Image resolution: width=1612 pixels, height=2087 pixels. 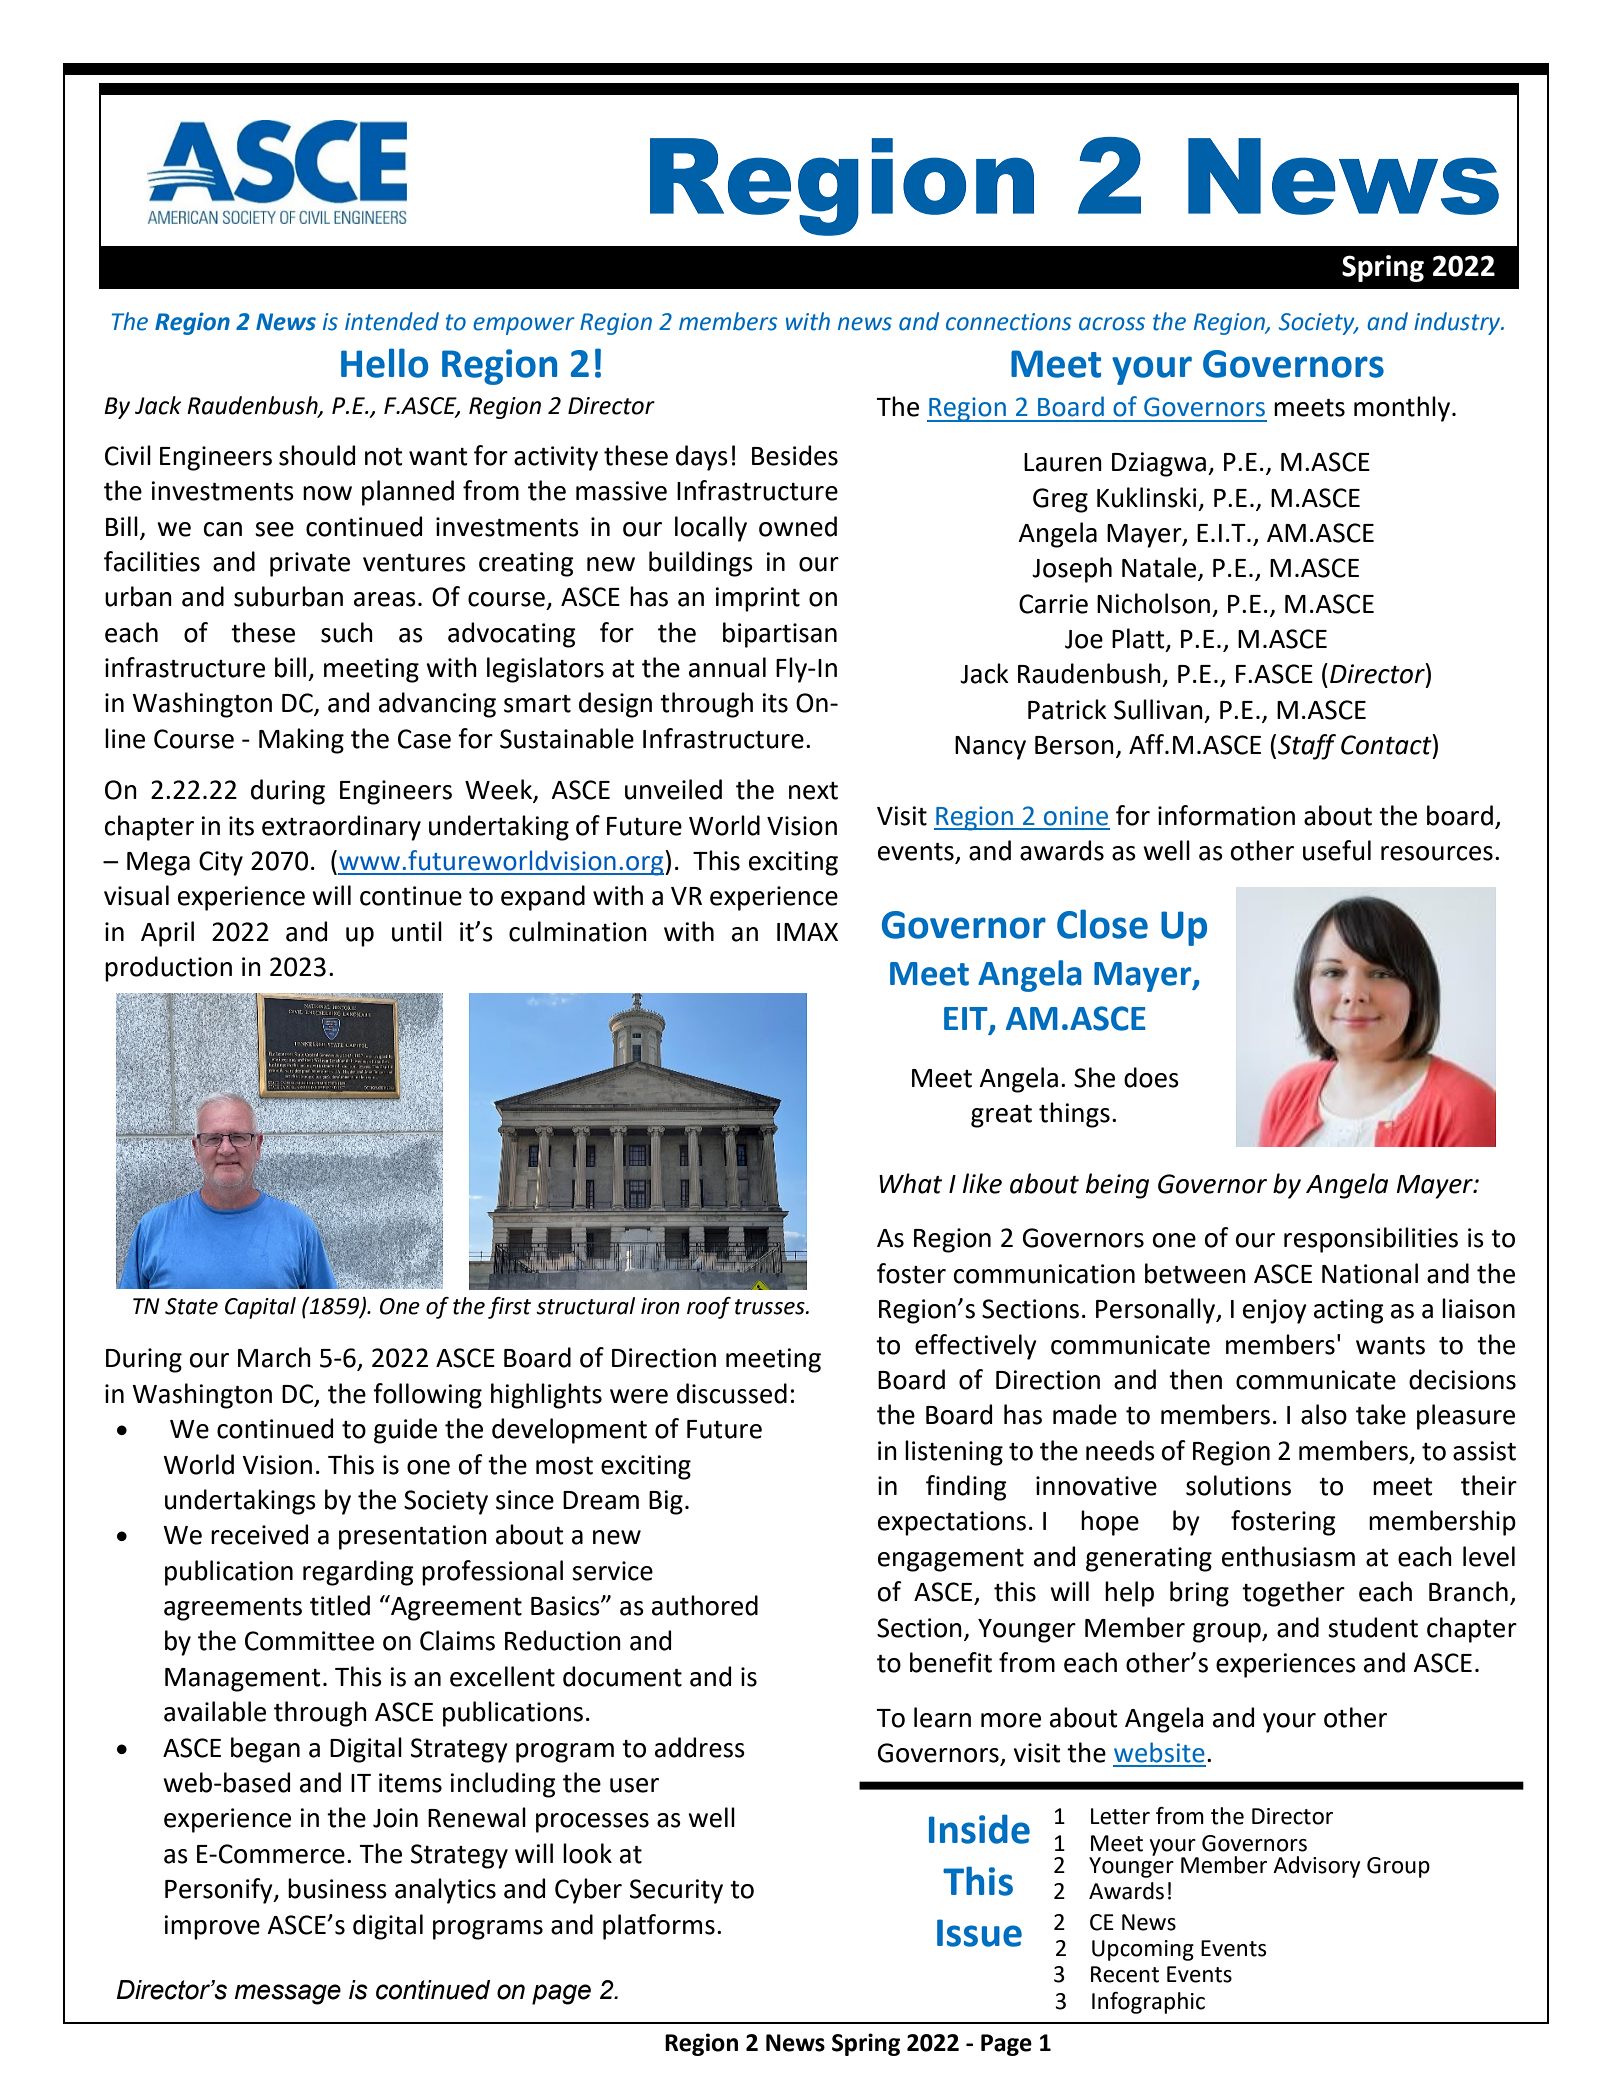 I want to click on Hello, so click(x=384, y=363).
